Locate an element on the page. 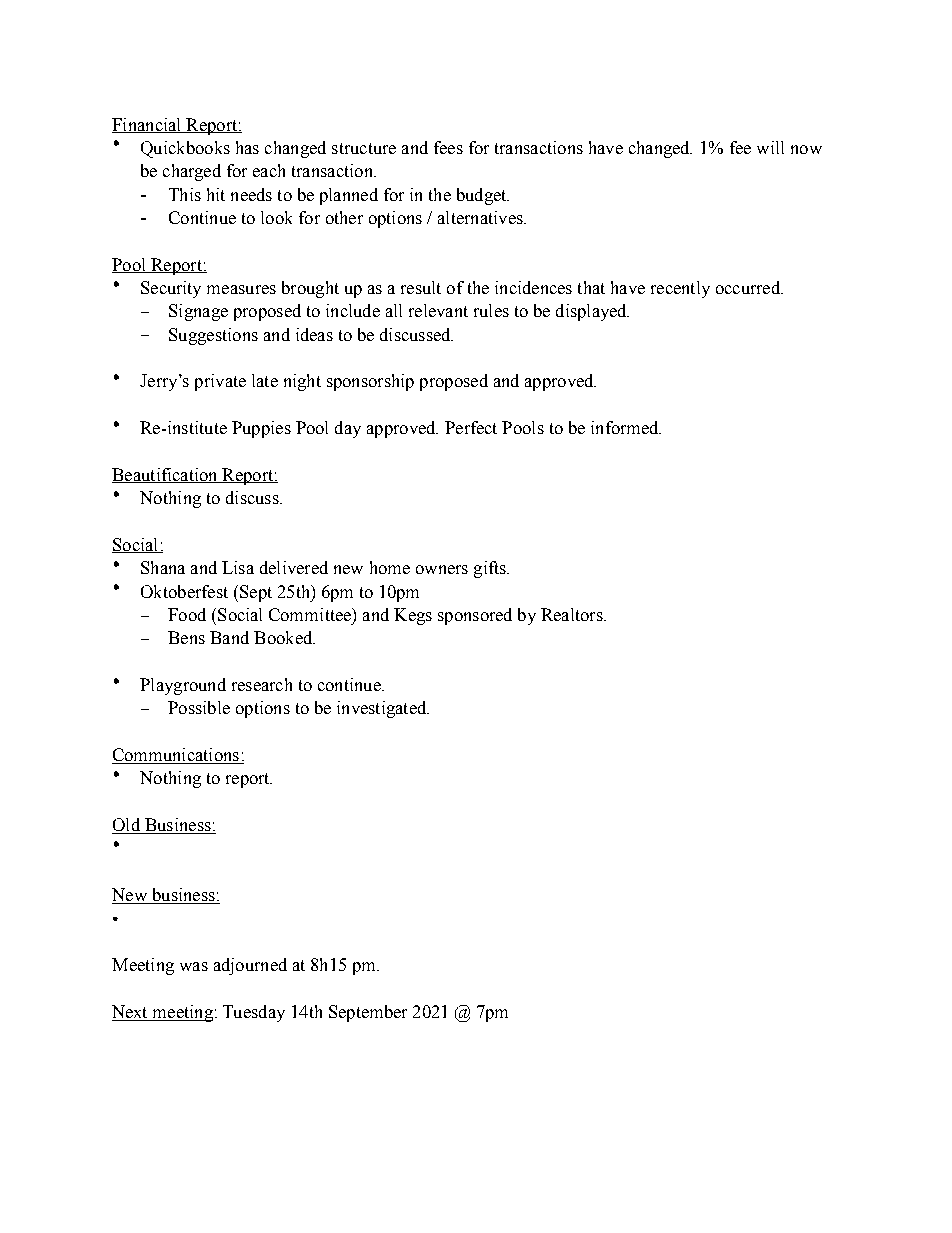 The image size is (952, 1233). was is located at coordinates (194, 966).
